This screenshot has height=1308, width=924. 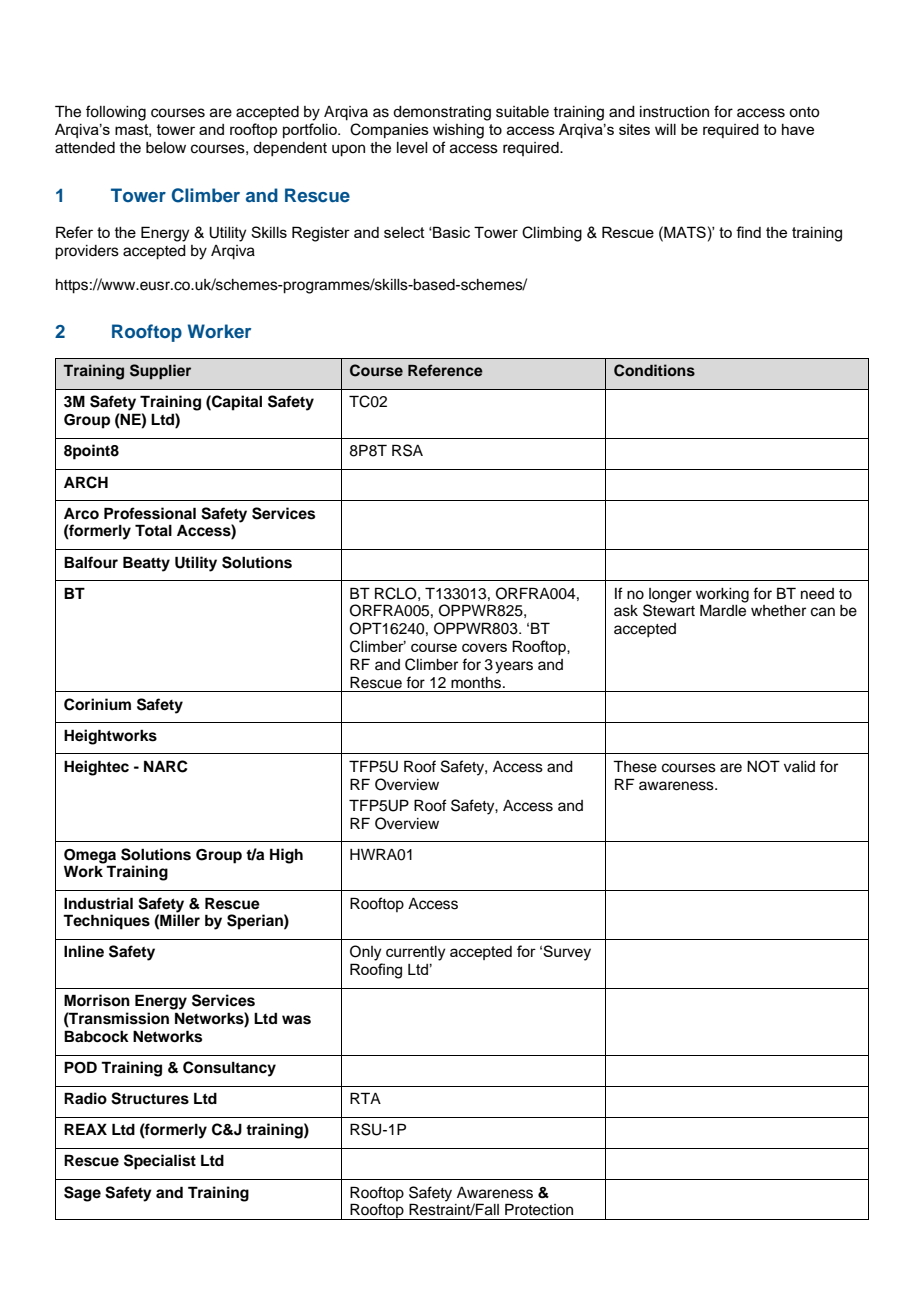 I want to click on have, so click(x=798, y=129).
